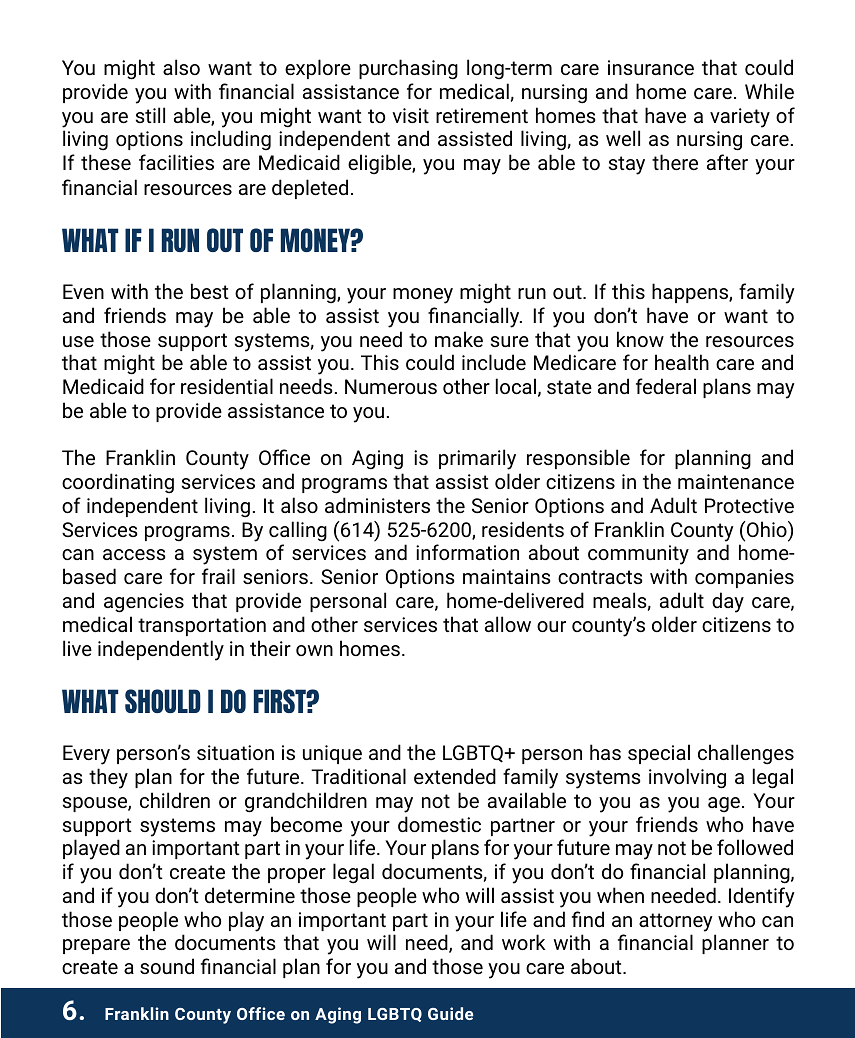  What do you see at coordinates (450, 1013) in the page?
I see `Guide` at bounding box center [450, 1013].
